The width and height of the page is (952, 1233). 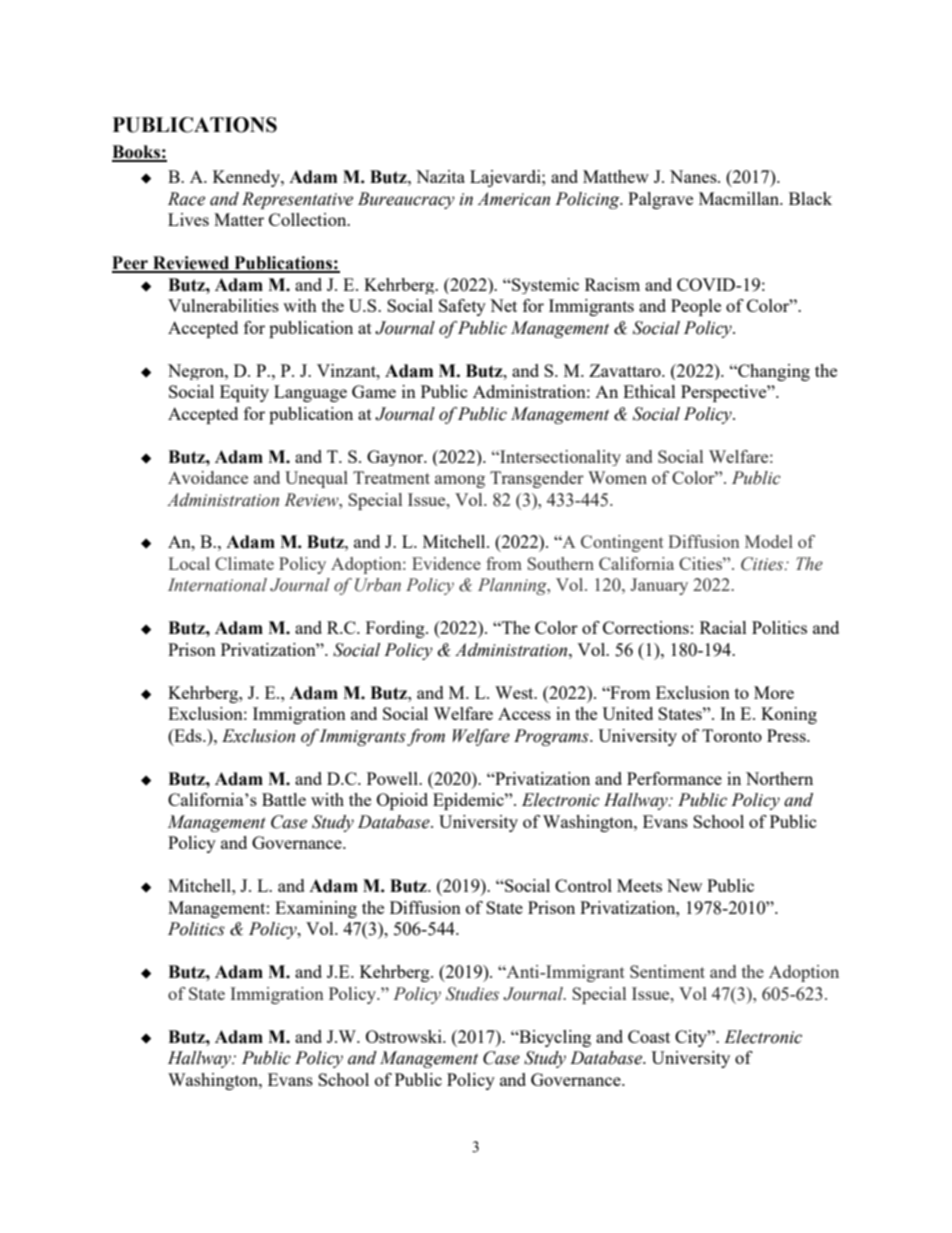 What do you see at coordinates (186, 199) in the page?
I see `Race` at bounding box center [186, 199].
